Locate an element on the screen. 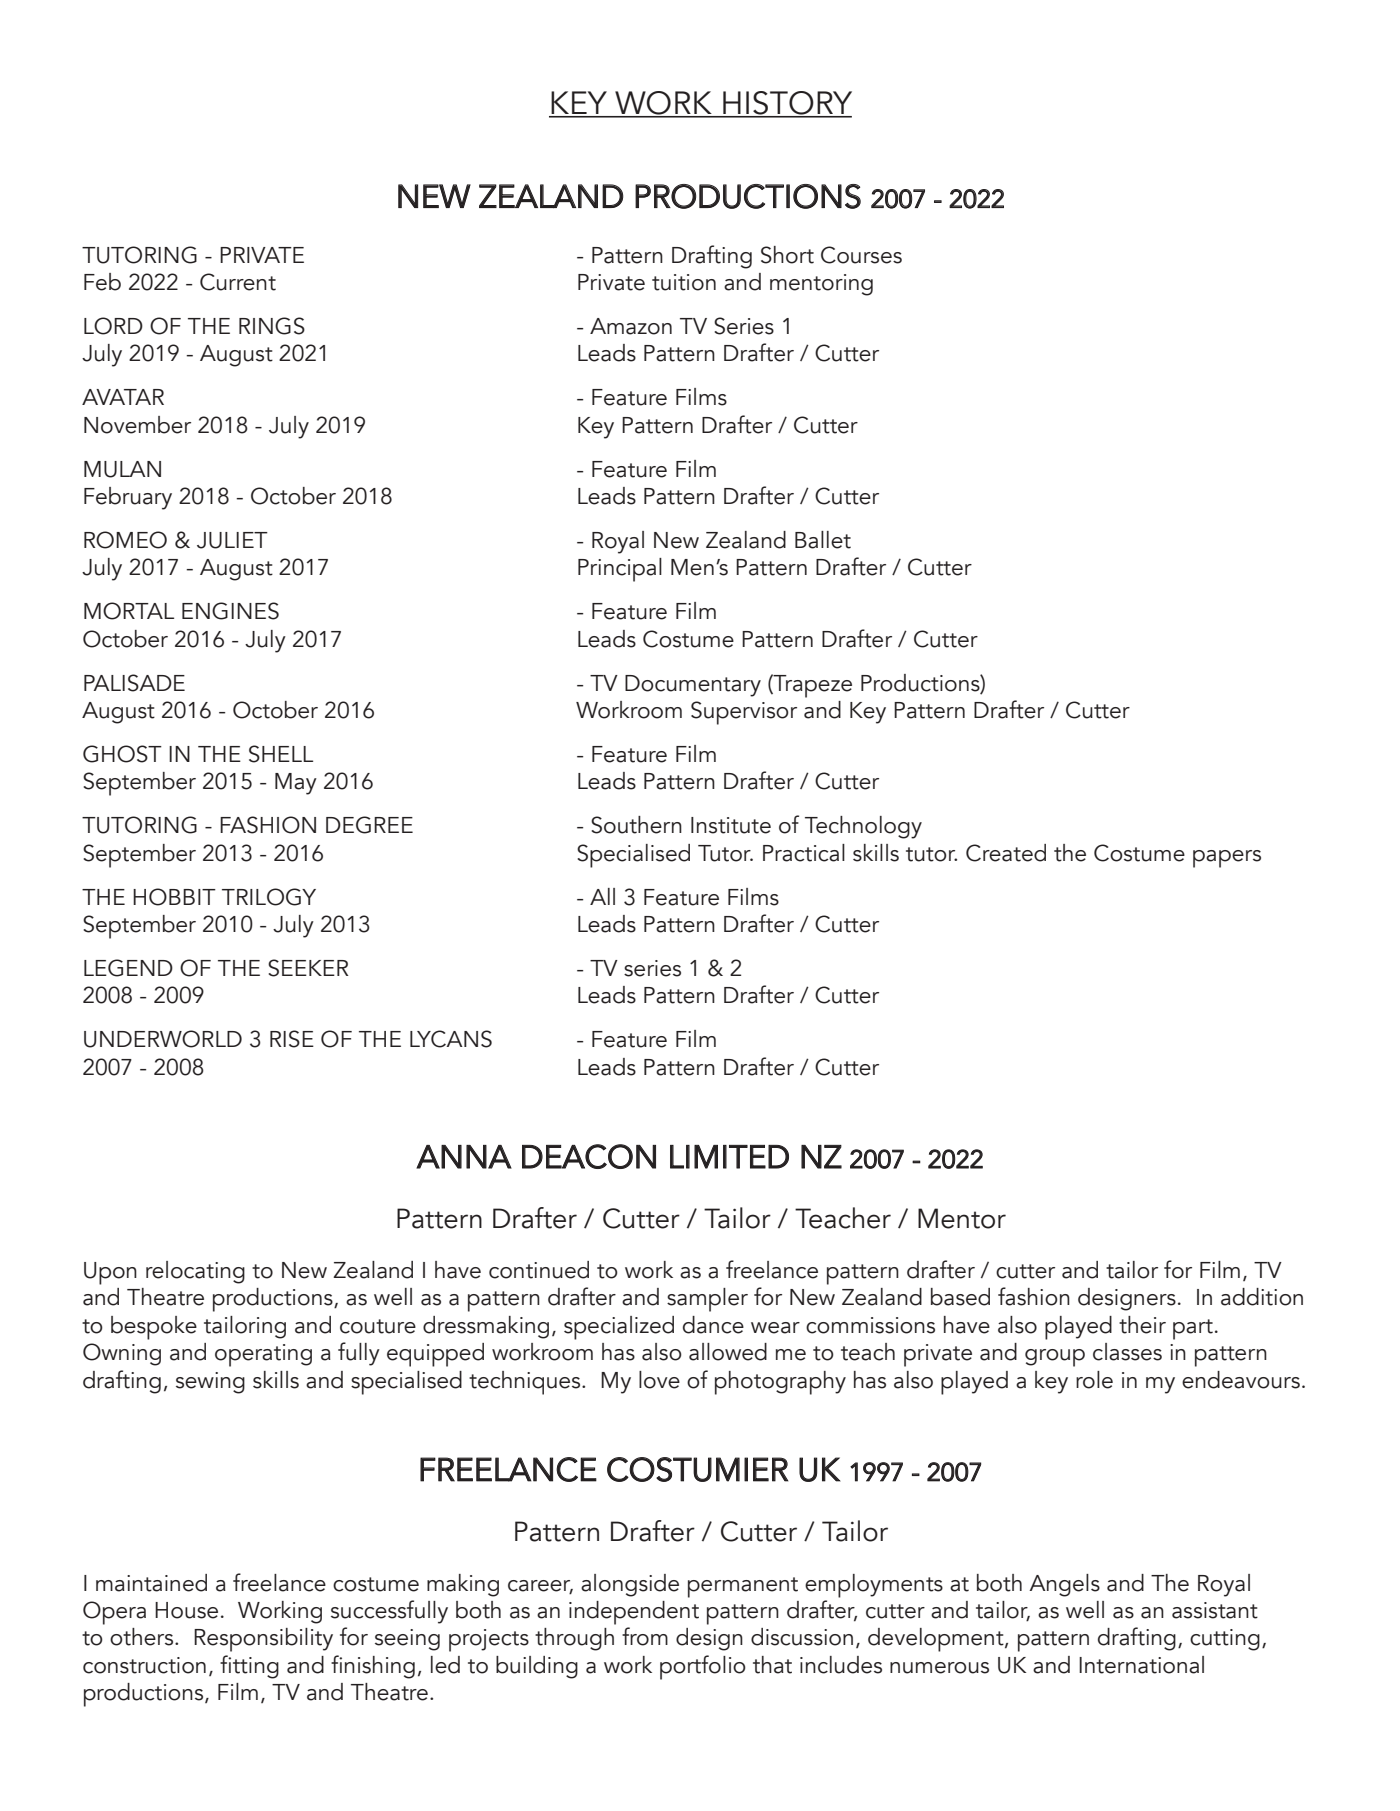 This screenshot has height=1811, width=1400. Institute is located at coordinates (731, 825).
